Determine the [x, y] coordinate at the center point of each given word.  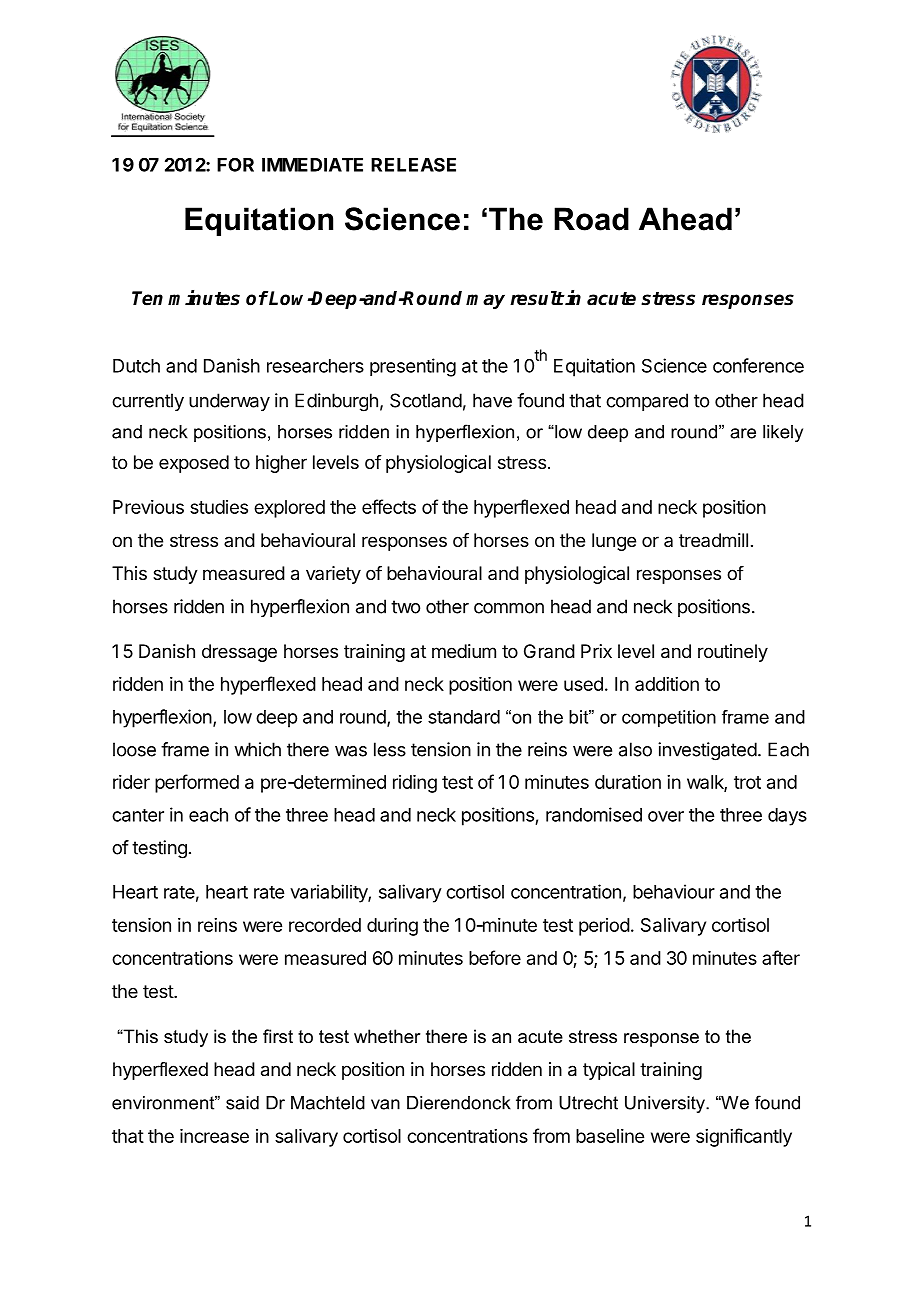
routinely [733, 653]
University [666, 1104]
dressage [239, 653]
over [666, 816]
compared [647, 402]
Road [591, 219]
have [492, 400]
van [385, 1104]
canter [138, 815]
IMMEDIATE [312, 165]
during [392, 927]
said [242, 1103]
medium [464, 651]
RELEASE [413, 164]
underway [229, 402]
